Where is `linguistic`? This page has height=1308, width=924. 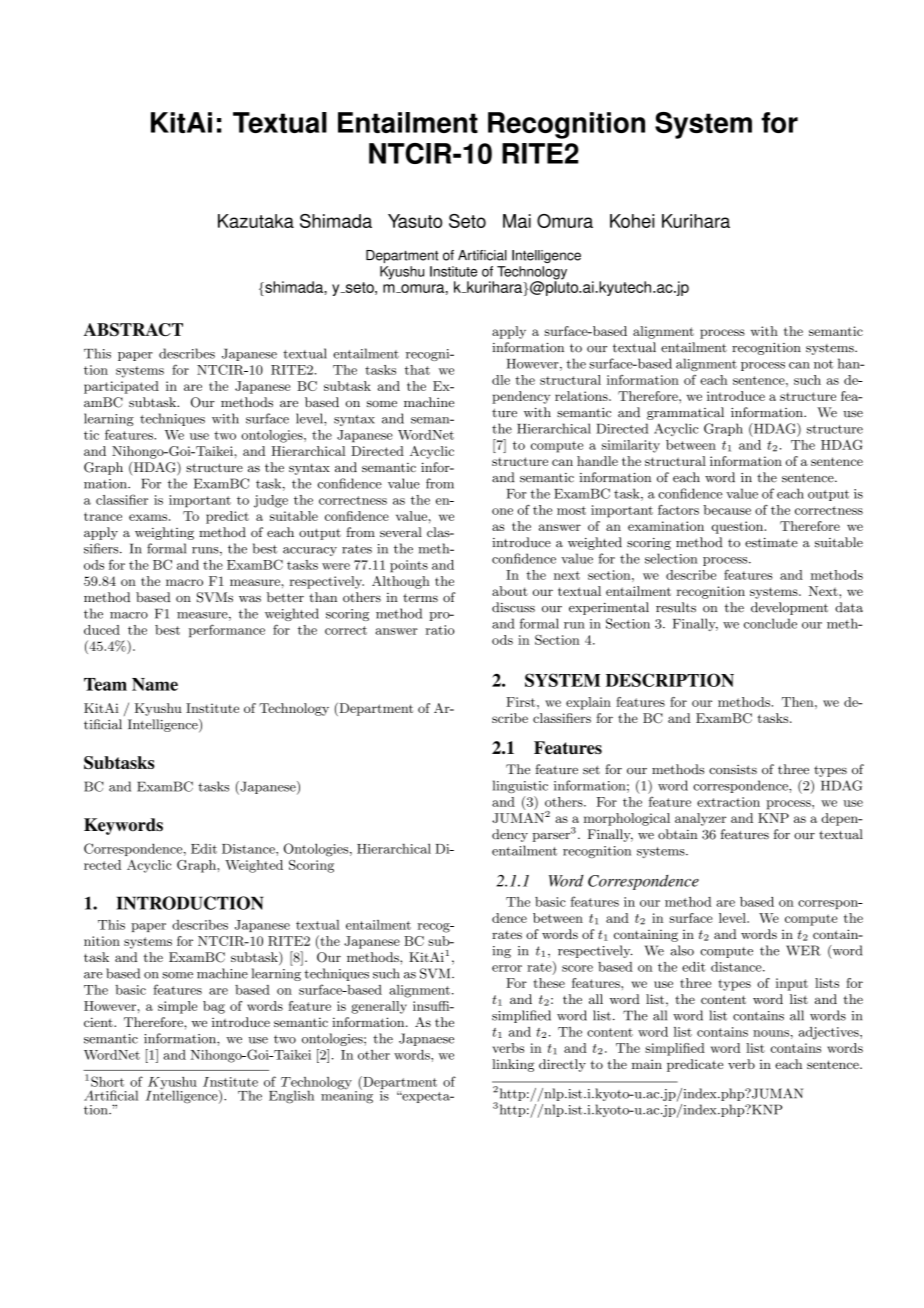 linguistic is located at coordinates (520, 786).
